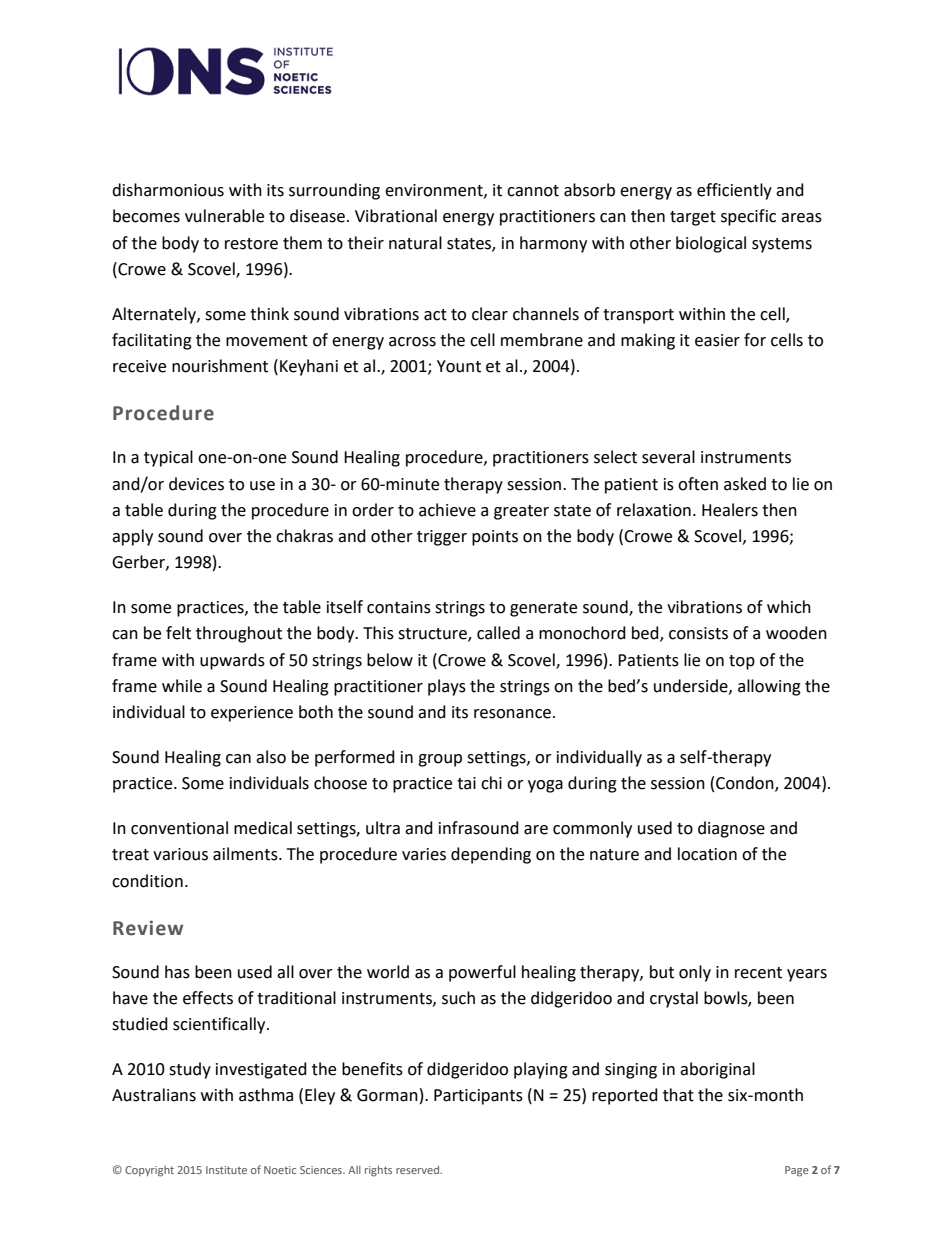 The height and width of the document is (1233, 952). Describe the element at coordinates (678, 1095) in the document. I see `that` at that location.
